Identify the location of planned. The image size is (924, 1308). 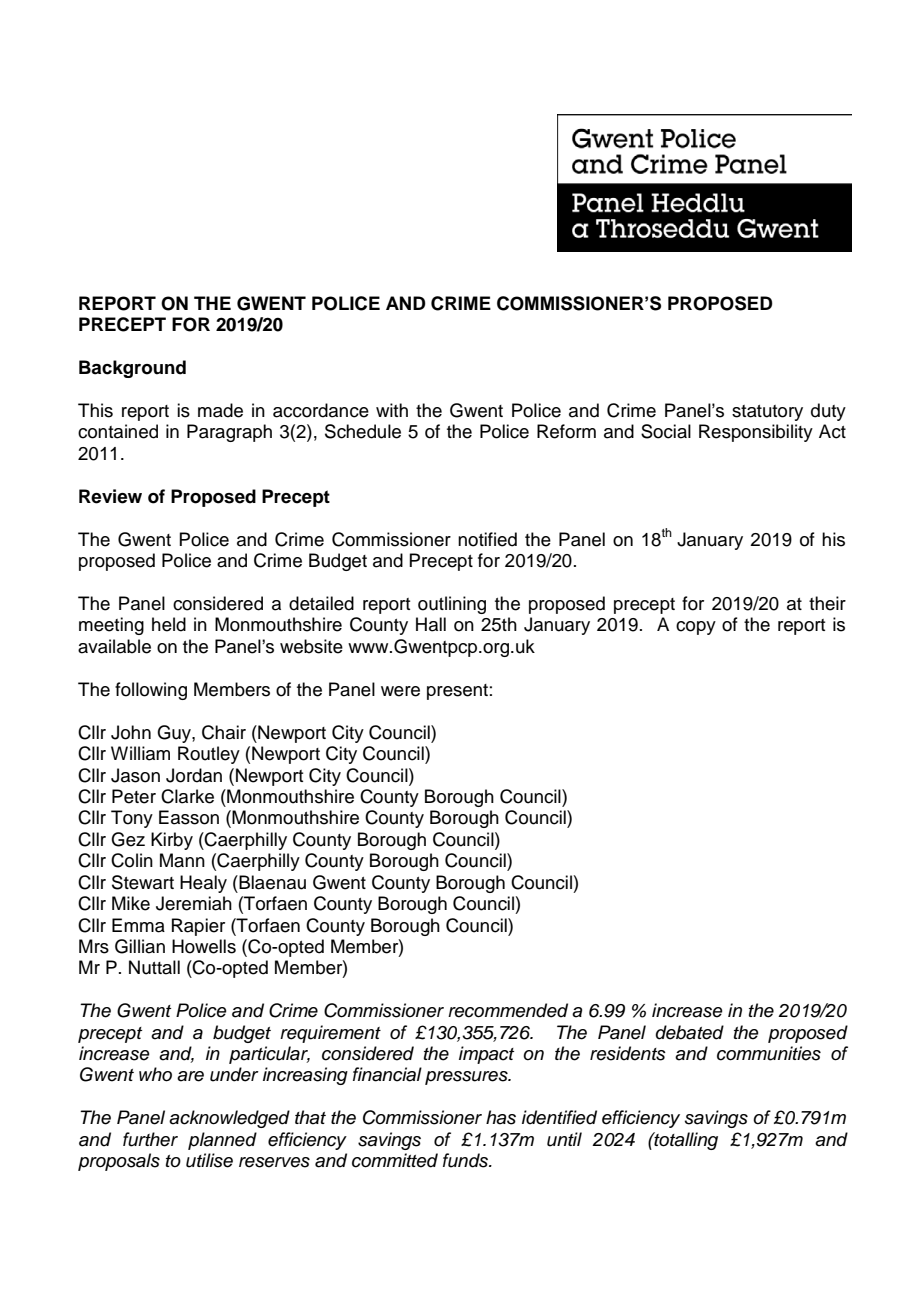
(222, 1141).
